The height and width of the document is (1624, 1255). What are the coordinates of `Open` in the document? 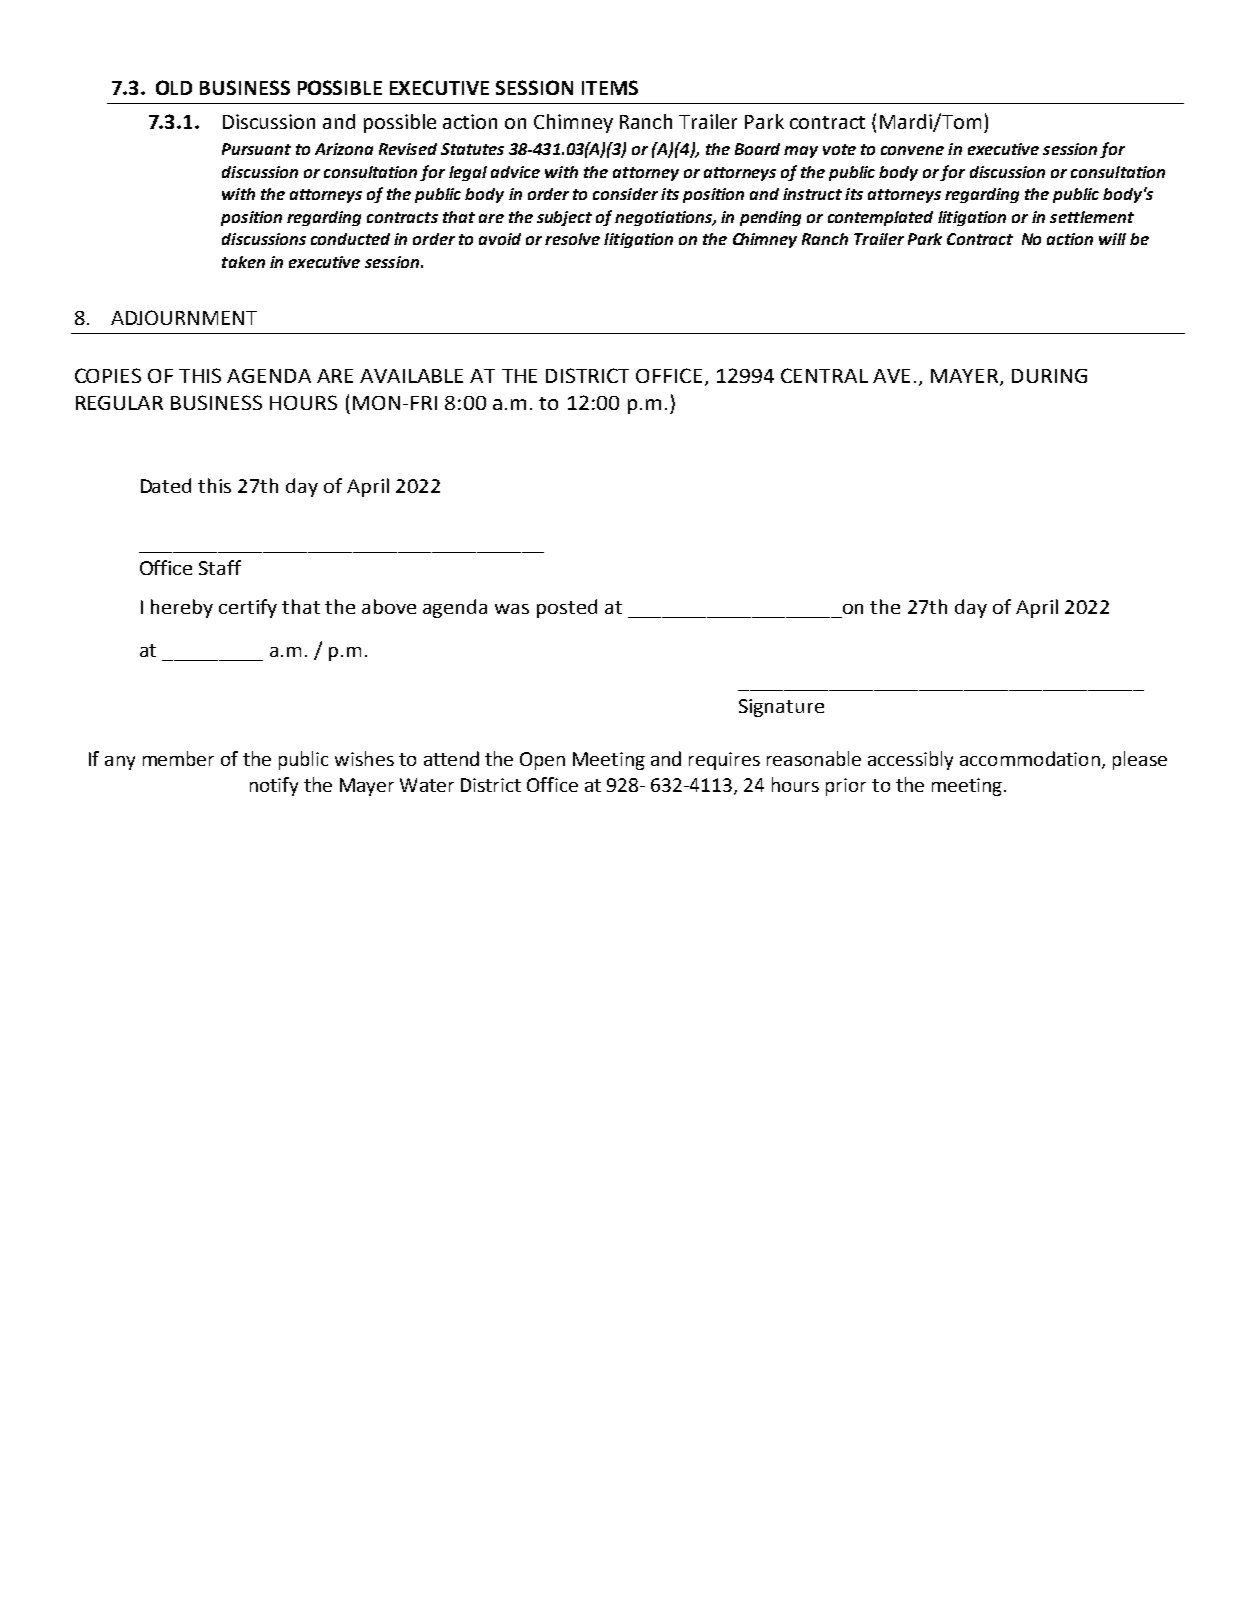 It's located at (542, 761).
